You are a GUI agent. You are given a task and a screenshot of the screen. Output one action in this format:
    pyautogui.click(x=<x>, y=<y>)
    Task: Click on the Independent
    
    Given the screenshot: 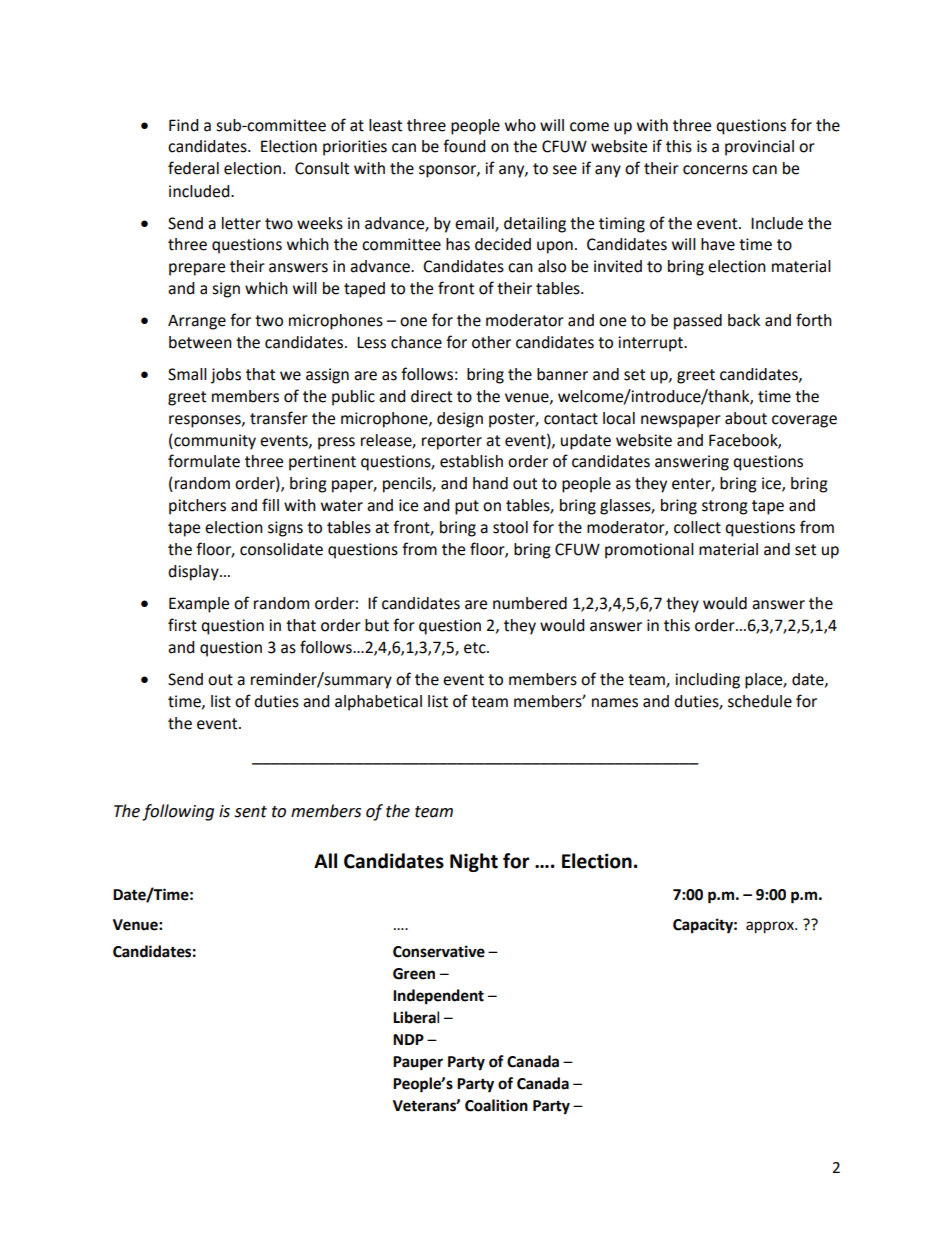 What is the action you would take?
    pyautogui.click(x=438, y=997)
